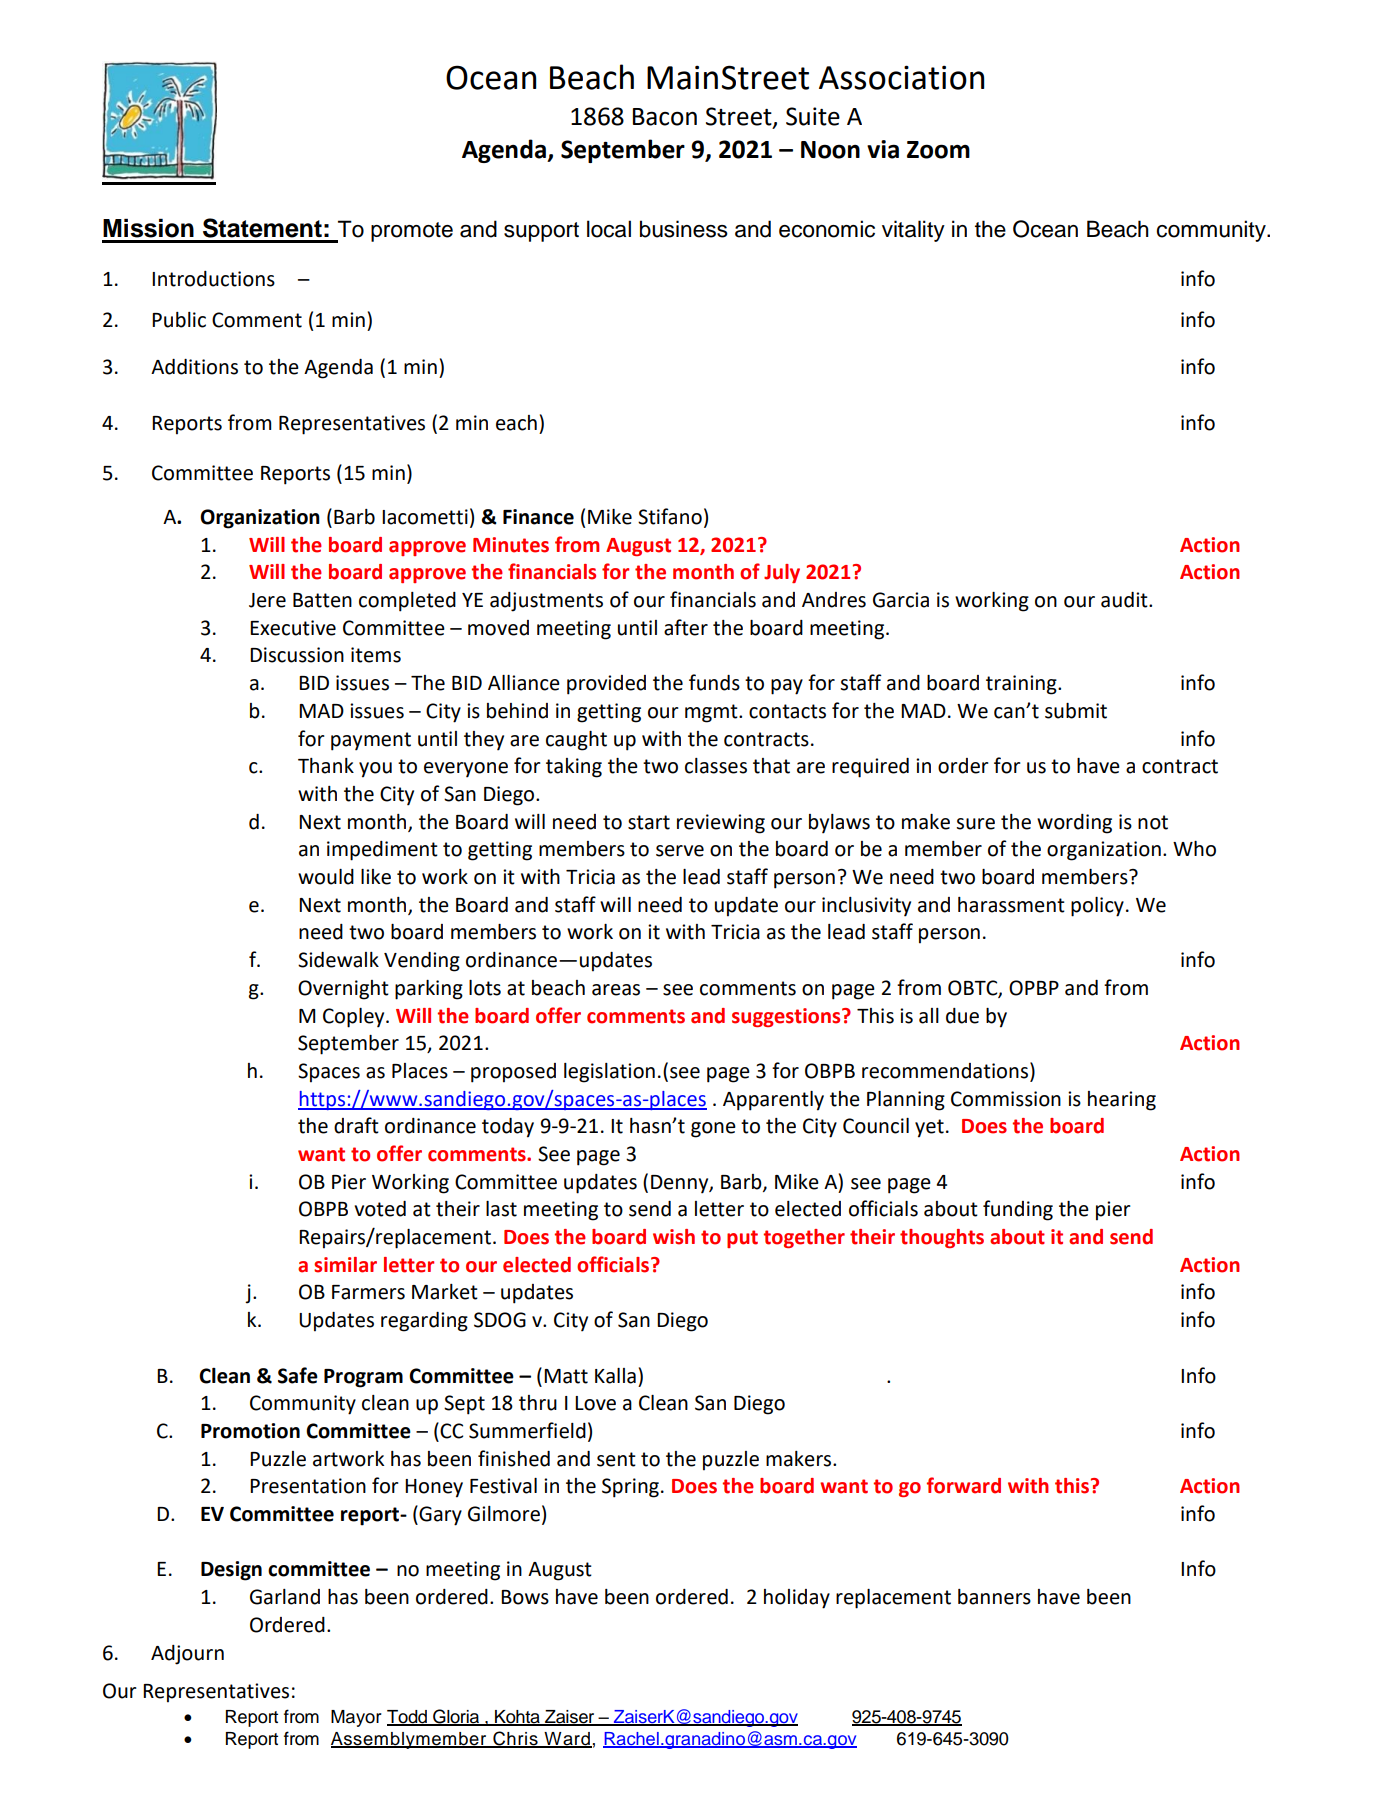  I want to click on Bacon, so click(665, 117).
